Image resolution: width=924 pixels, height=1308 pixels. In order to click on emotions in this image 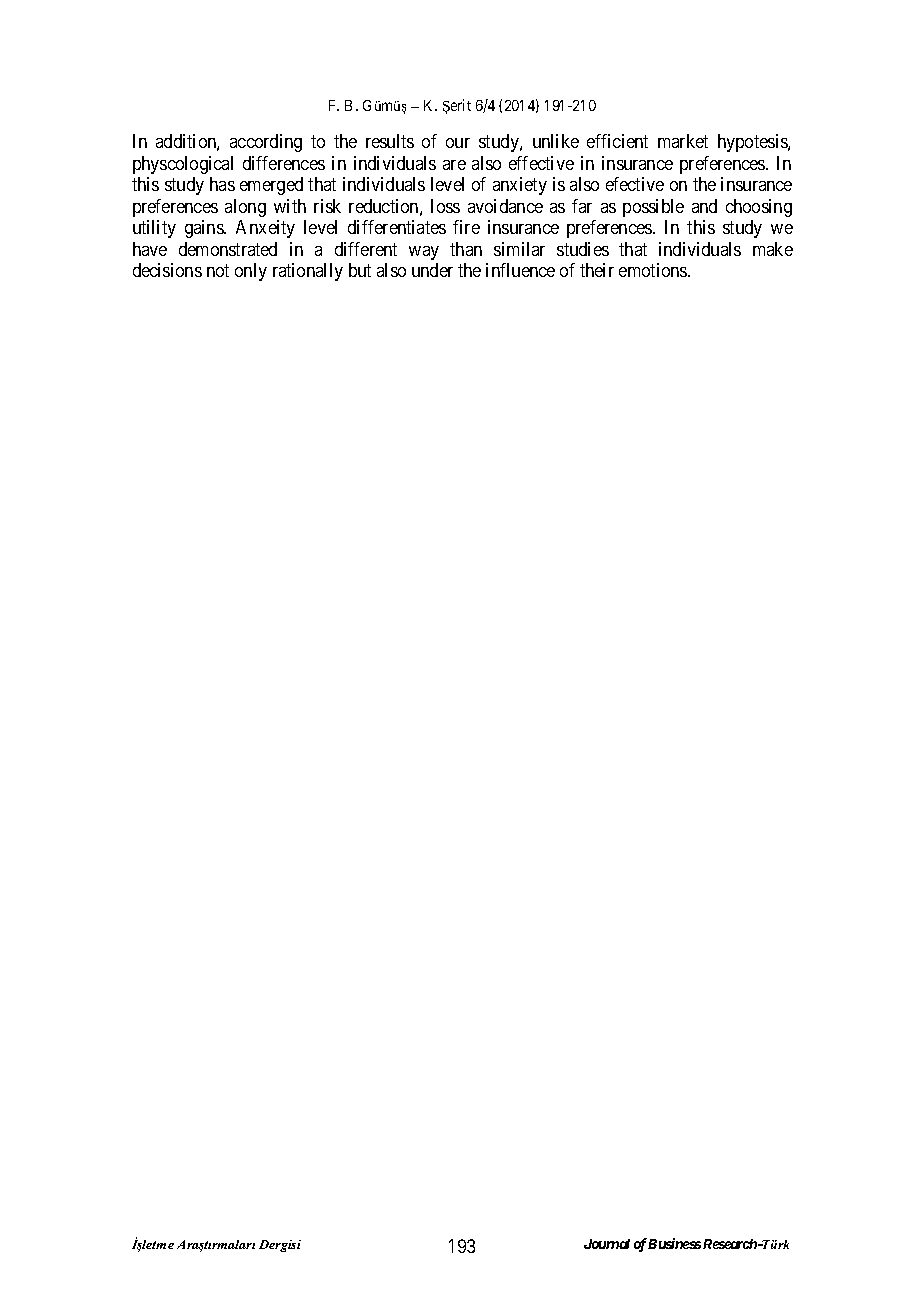, I will do `click(654, 270)`.
